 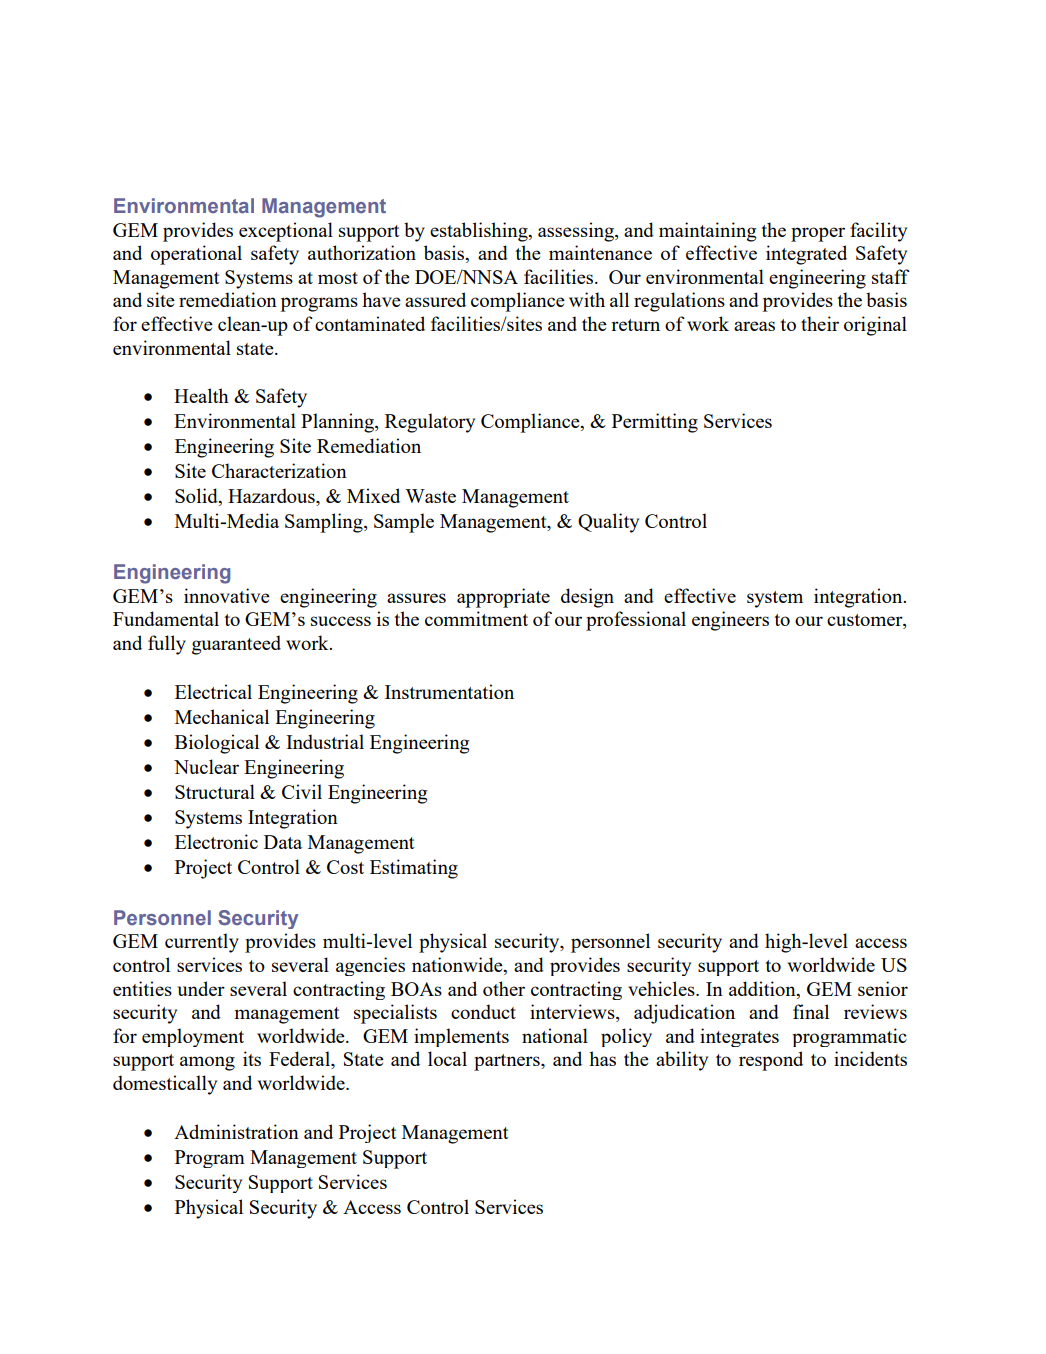 What do you see at coordinates (480, 232) in the image?
I see `establishing` at bounding box center [480, 232].
